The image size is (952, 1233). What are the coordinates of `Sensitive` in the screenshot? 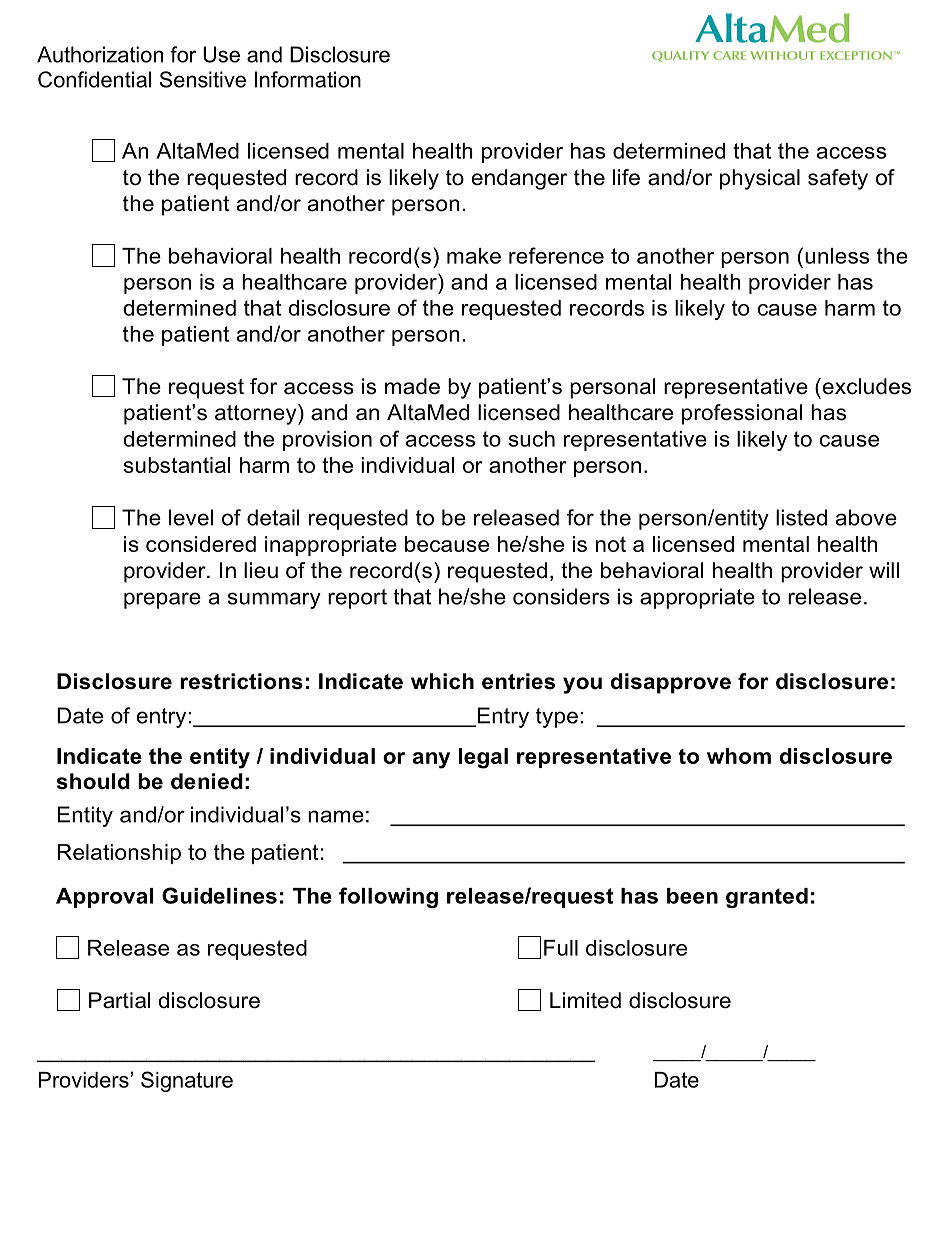 It's located at (203, 79).
